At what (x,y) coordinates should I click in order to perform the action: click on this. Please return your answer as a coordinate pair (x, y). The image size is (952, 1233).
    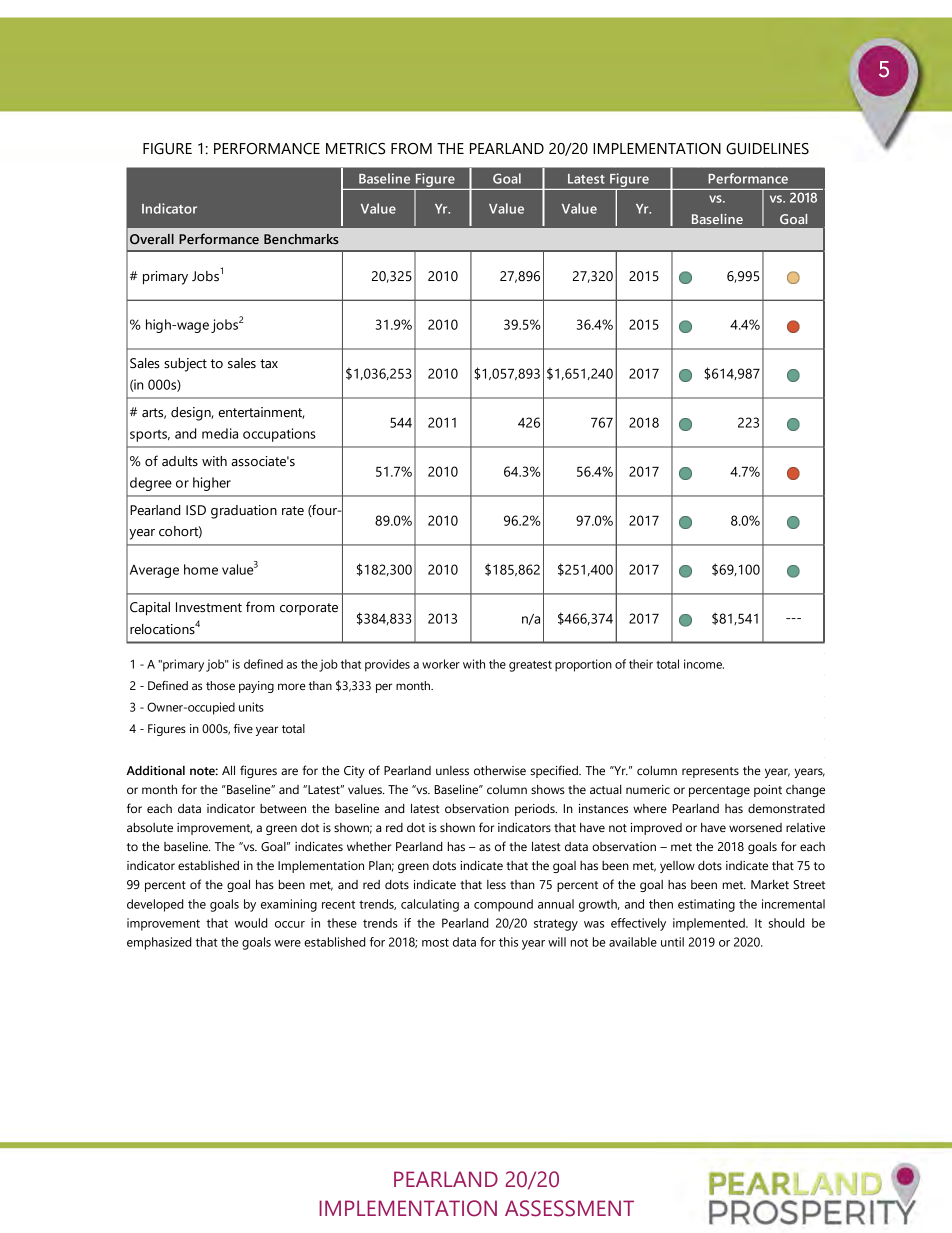
    Looking at the image, I should click on (508, 942).
